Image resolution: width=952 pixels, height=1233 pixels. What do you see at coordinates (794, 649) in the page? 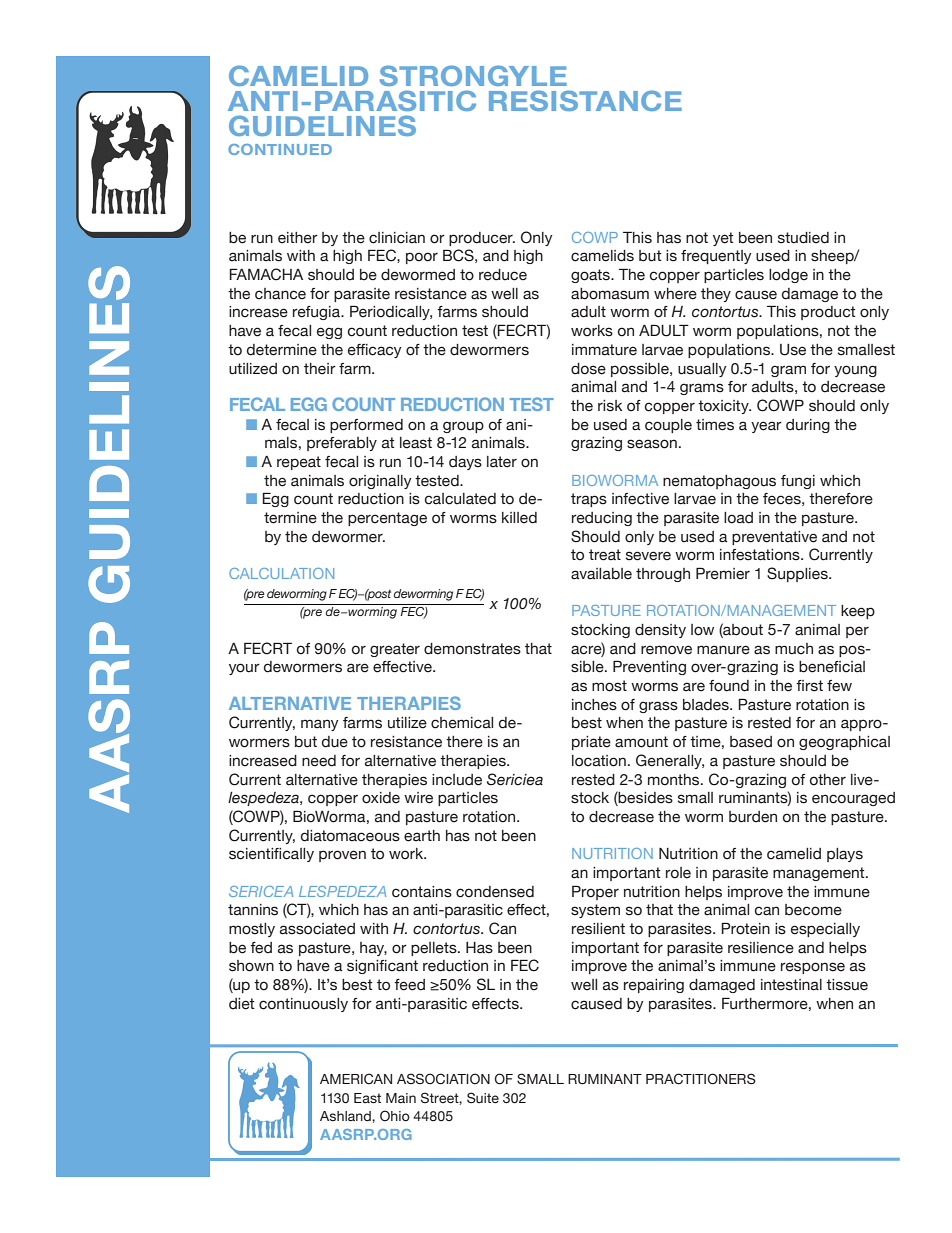
I see `much` at bounding box center [794, 649].
